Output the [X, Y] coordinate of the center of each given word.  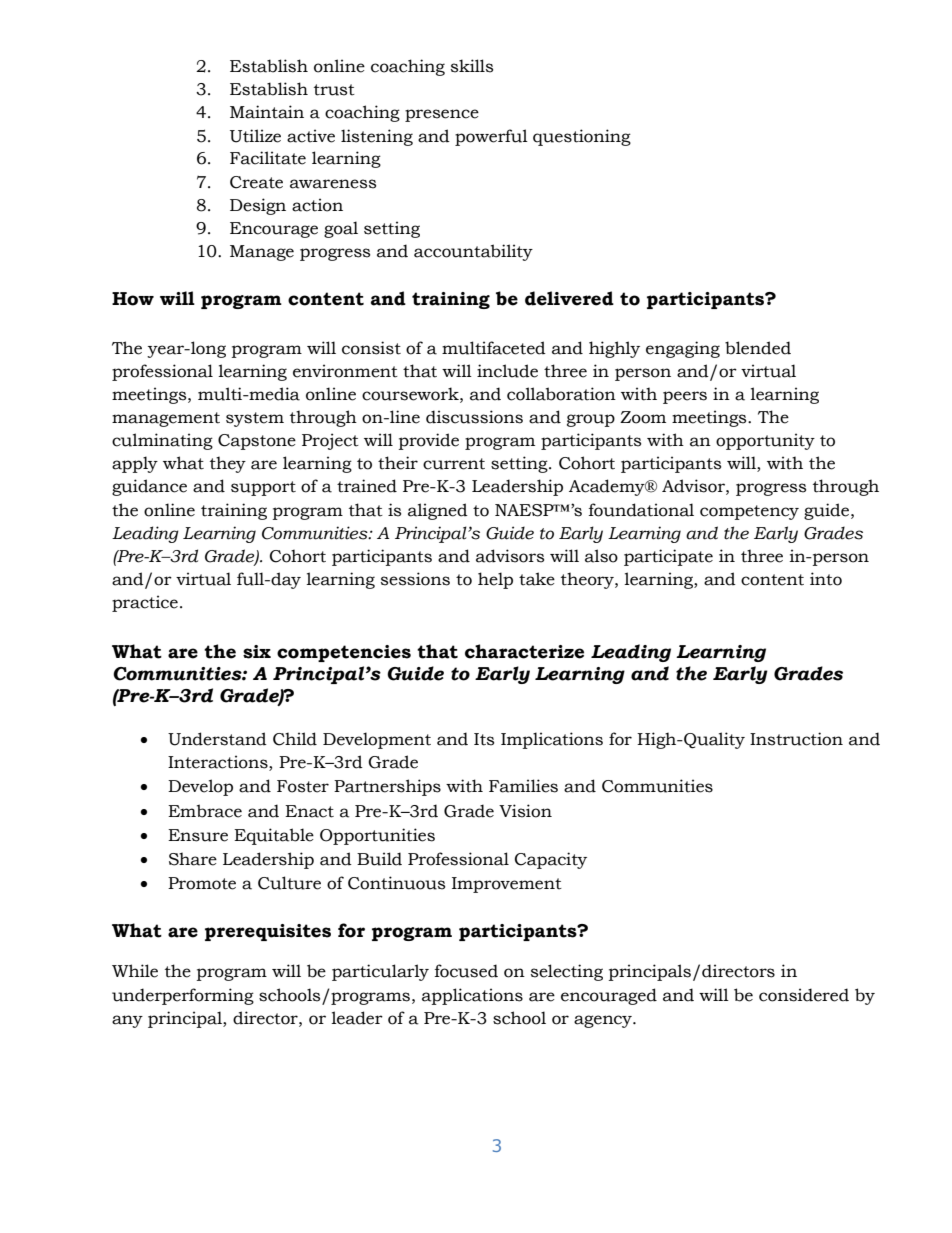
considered [804, 995]
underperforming [183, 996]
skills [472, 66]
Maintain [267, 112]
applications [472, 996]
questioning [582, 137]
